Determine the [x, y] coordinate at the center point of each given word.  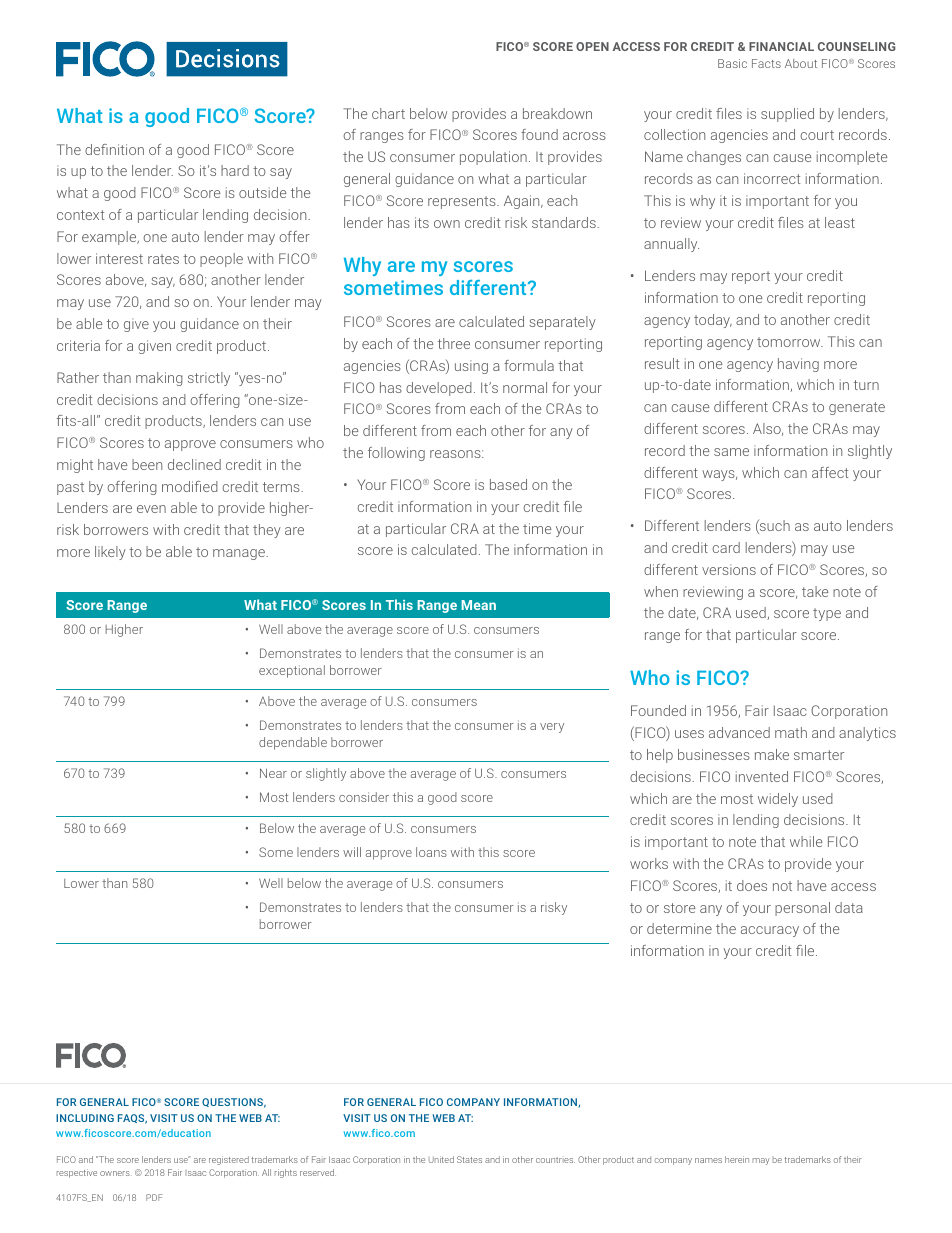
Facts [766, 63]
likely [110, 553]
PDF [154, 1197]
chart [388, 113]
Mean [478, 605]
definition [114, 149]
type [827, 614]
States [469, 1159]
